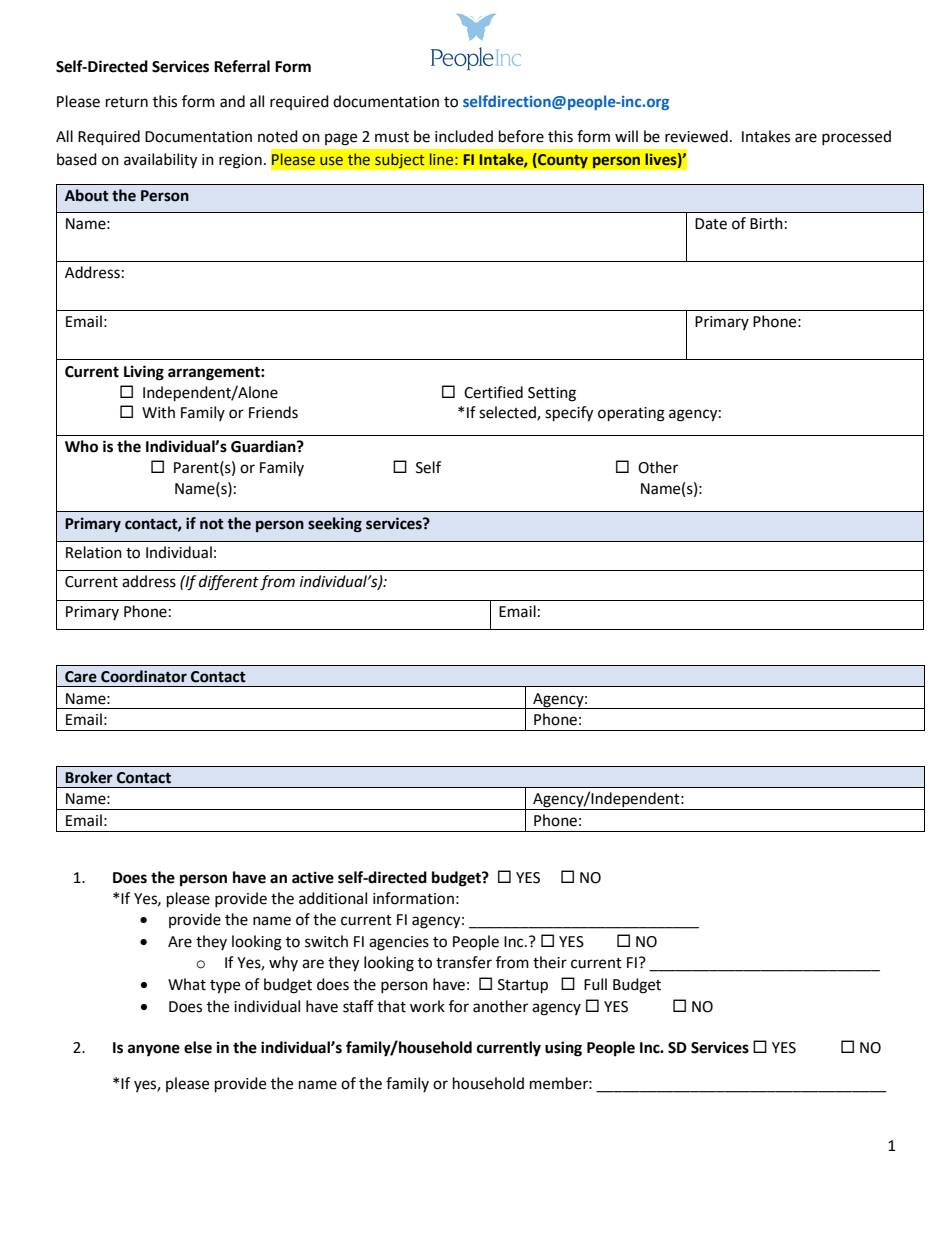 The width and height of the image is (952, 1233). Describe the element at coordinates (154, 1050) in the image. I see `anyone` at that location.
